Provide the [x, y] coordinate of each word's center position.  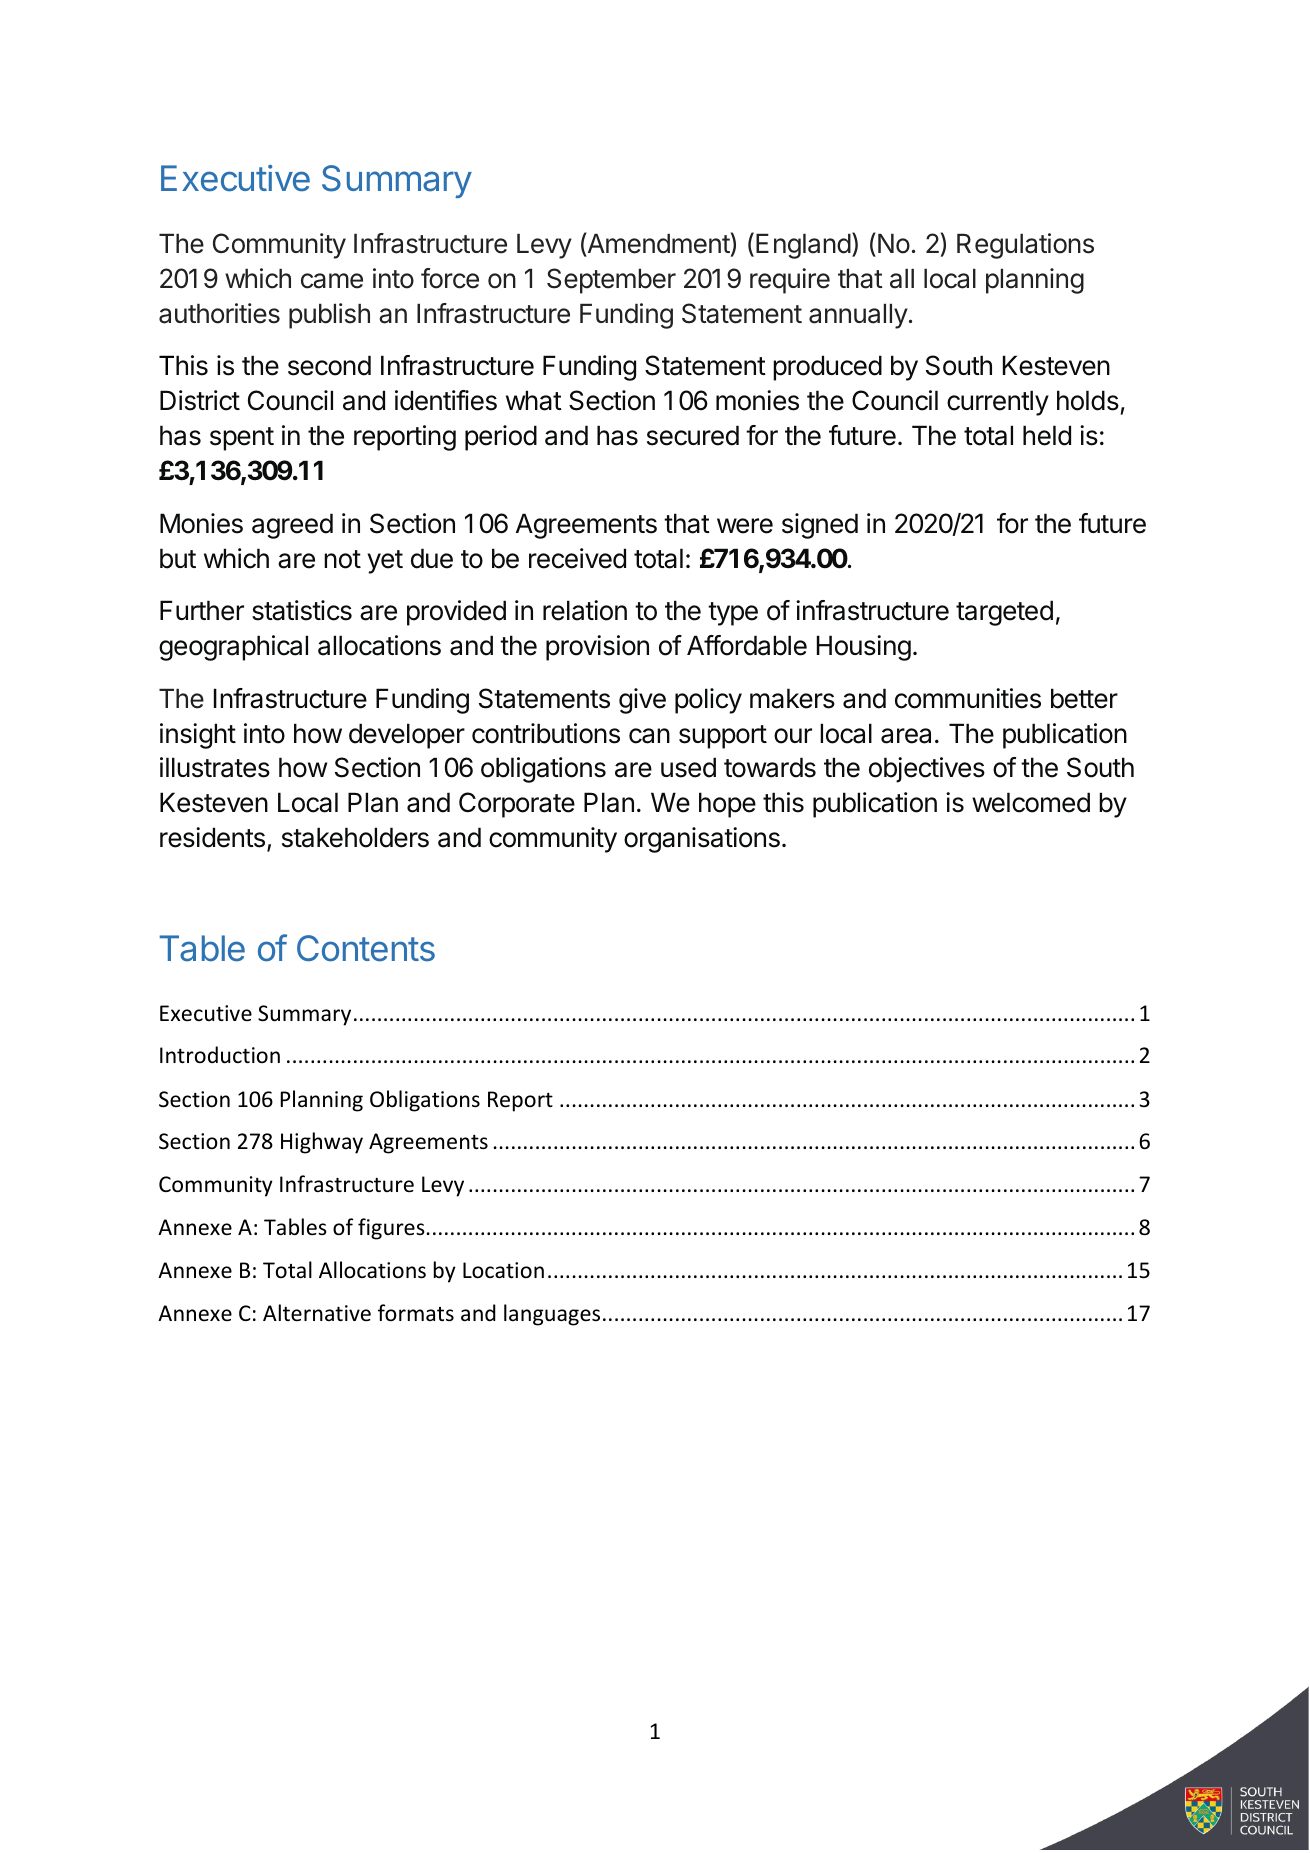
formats [416, 1313]
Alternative [317, 1313]
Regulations [1025, 246]
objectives [927, 770]
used [688, 767]
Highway [322, 1143]
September [611, 281]
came [332, 281]
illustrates [215, 767]
